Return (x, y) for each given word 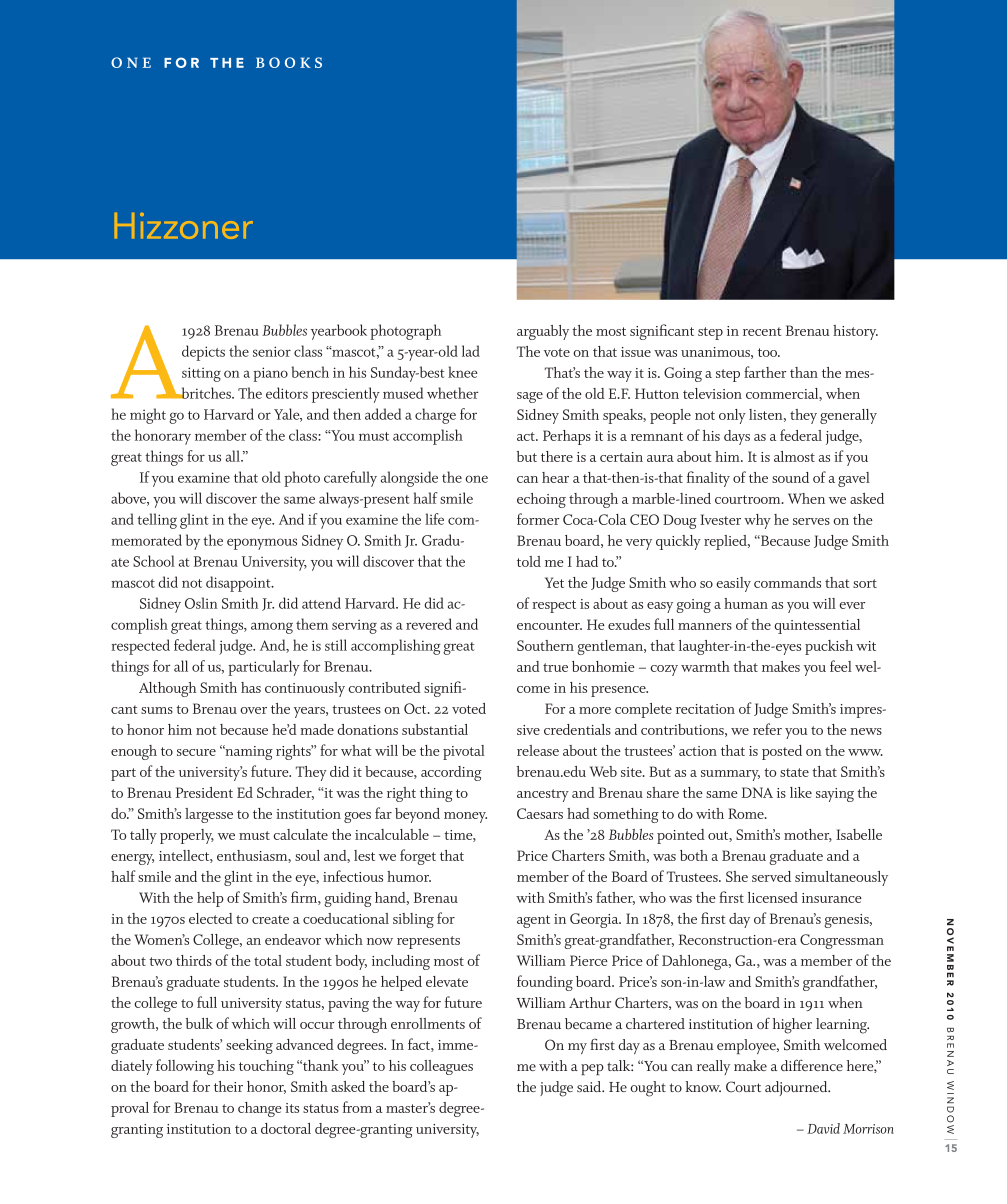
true (555, 667)
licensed (773, 897)
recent (762, 331)
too (769, 352)
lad (471, 351)
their (228, 1086)
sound (790, 477)
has (251, 687)
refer (767, 729)
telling (157, 521)
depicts (203, 353)
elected (211, 918)
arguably (543, 332)
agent (533, 921)
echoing (541, 500)
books (289, 62)
